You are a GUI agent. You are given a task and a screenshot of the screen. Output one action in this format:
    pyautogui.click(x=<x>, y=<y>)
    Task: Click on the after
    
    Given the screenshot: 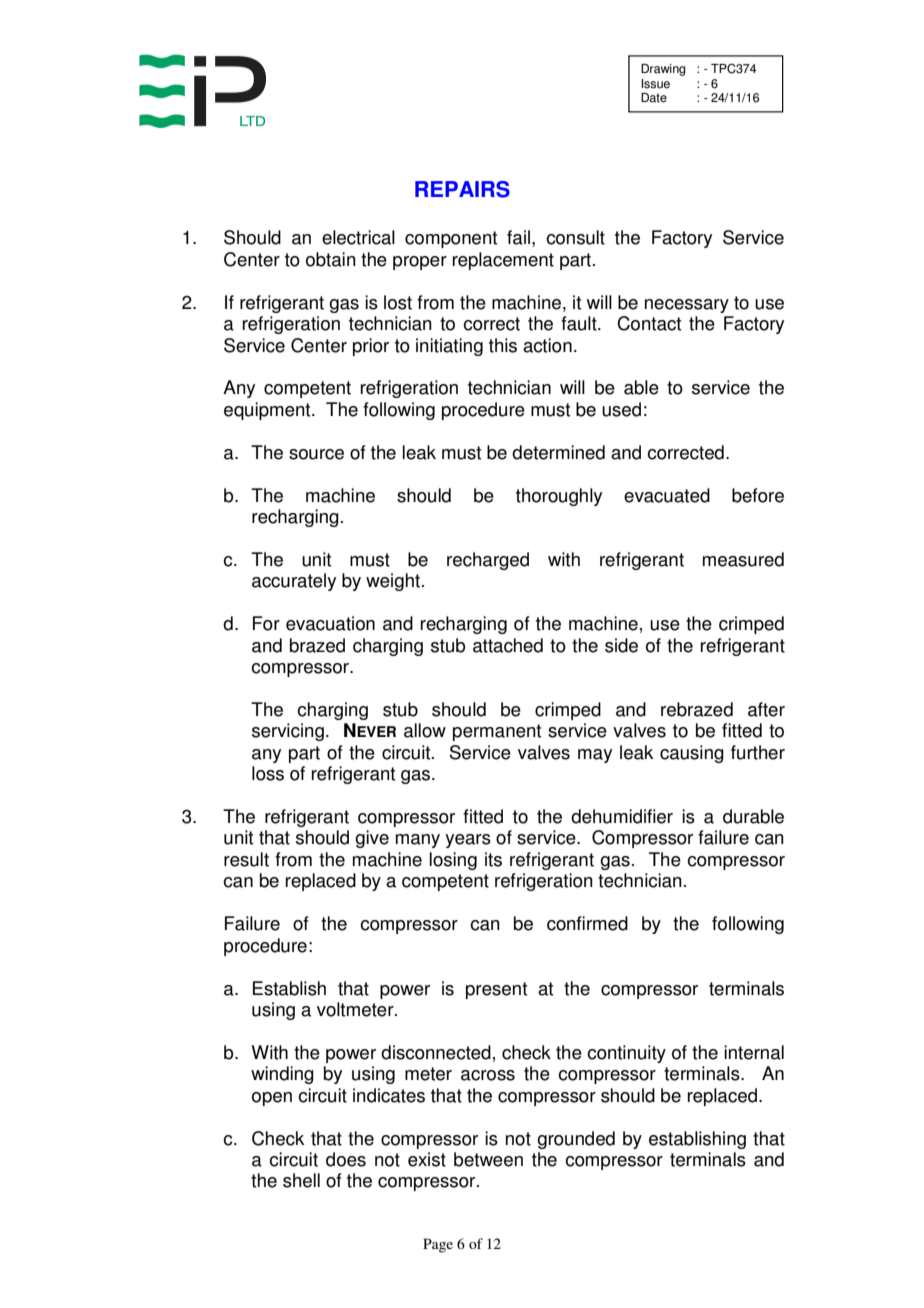 What is the action you would take?
    pyautogui.click(x=766, y=709)
